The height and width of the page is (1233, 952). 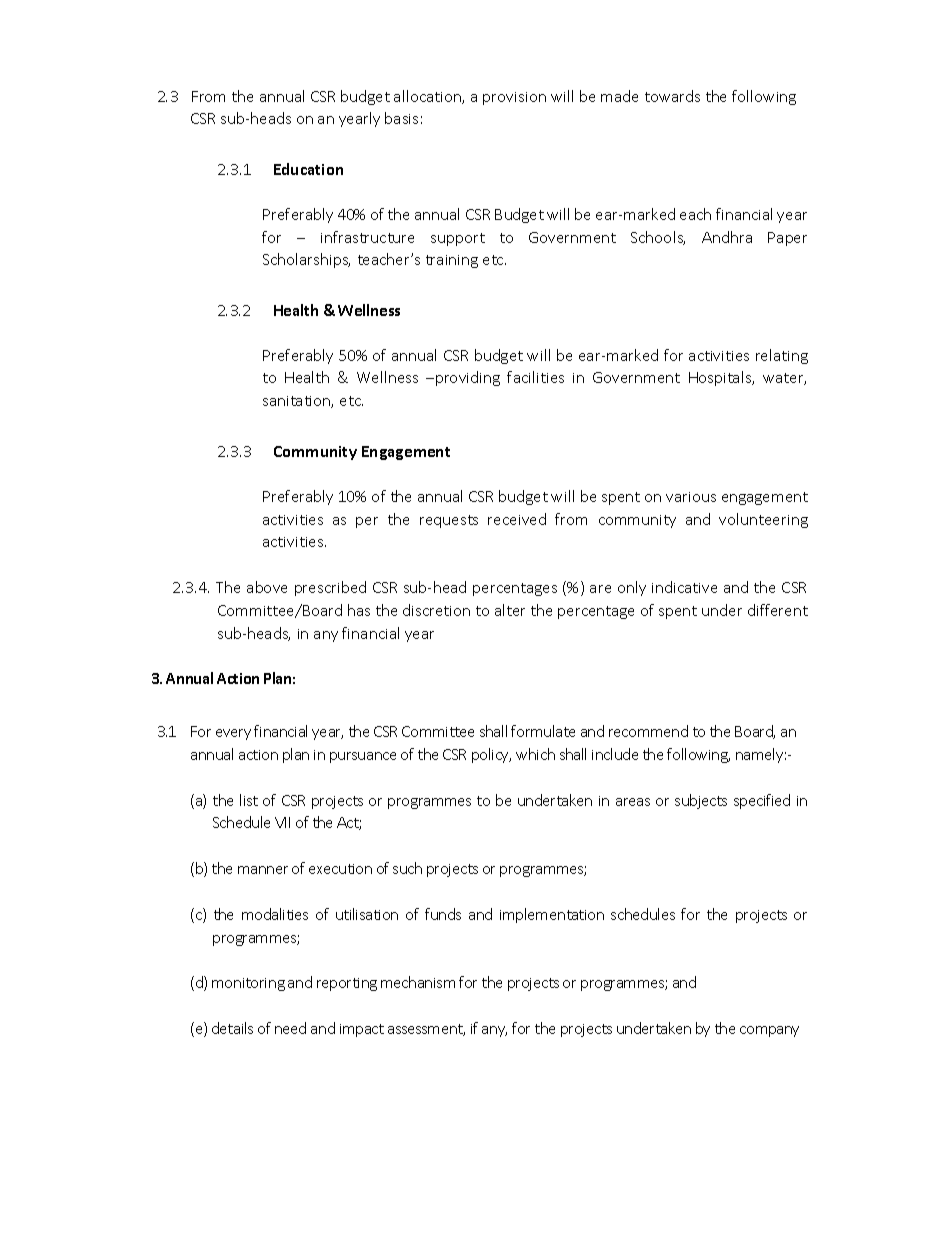 I want to click on mechanism, so click(x=418, y=982).
